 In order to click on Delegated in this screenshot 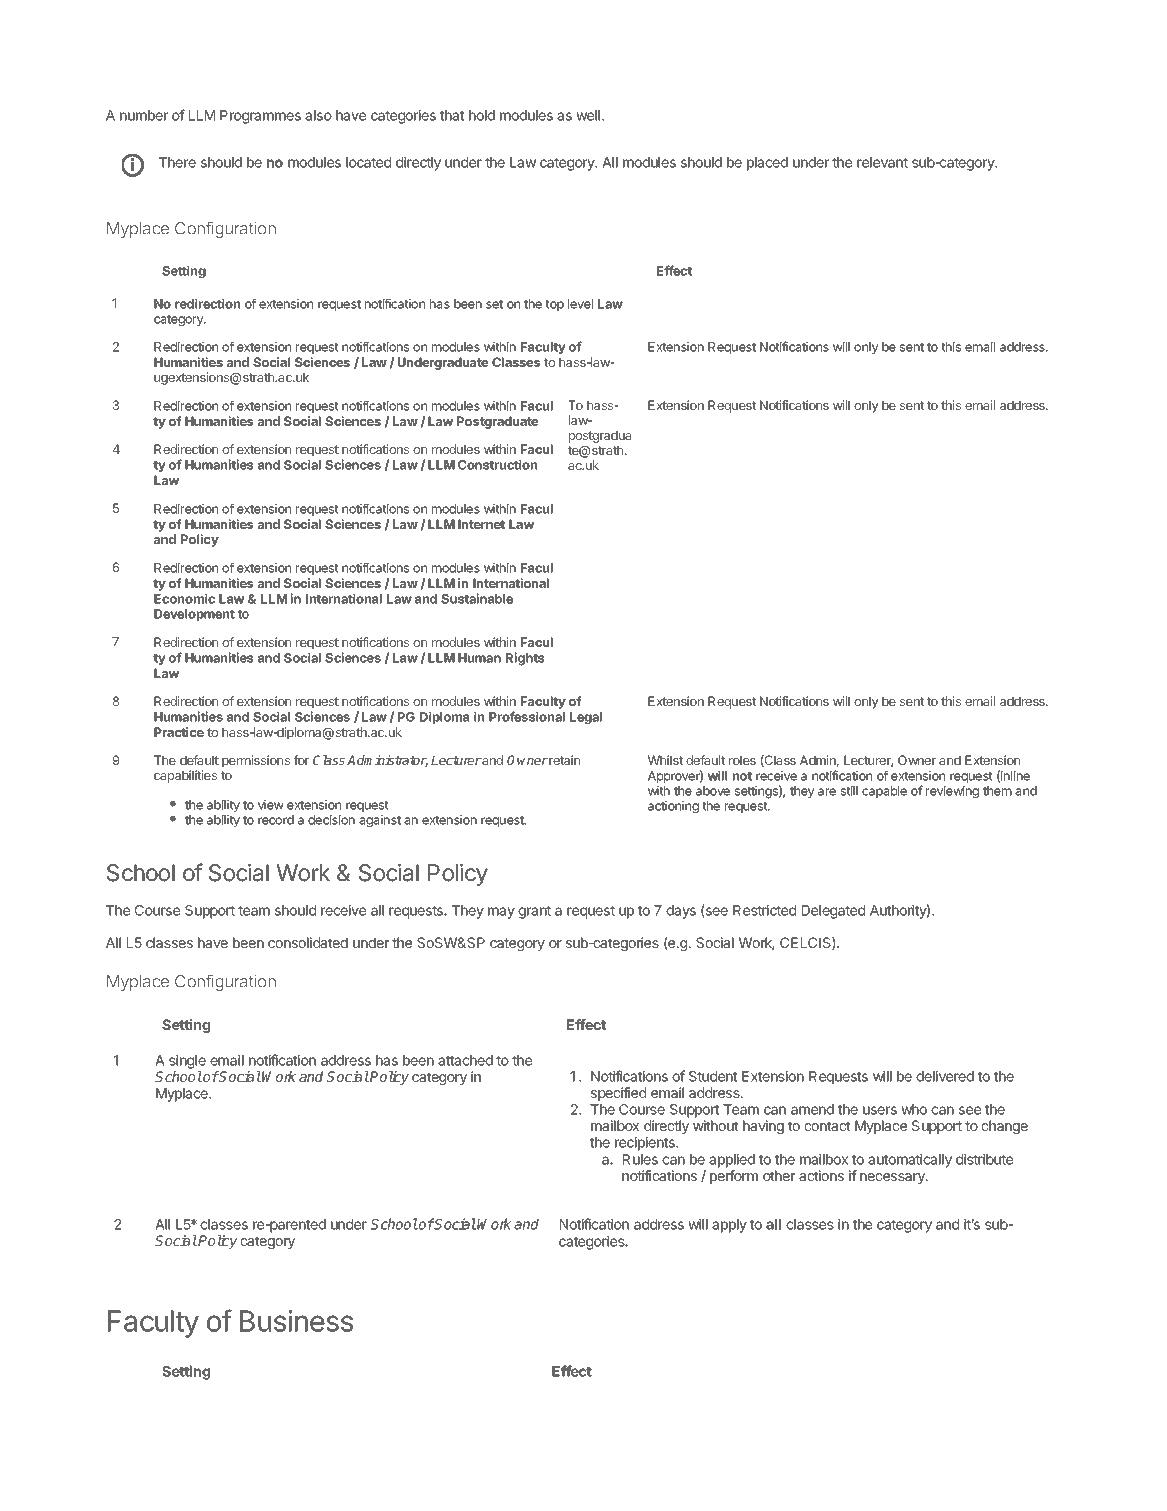, I will do `click(833, 912)`.
